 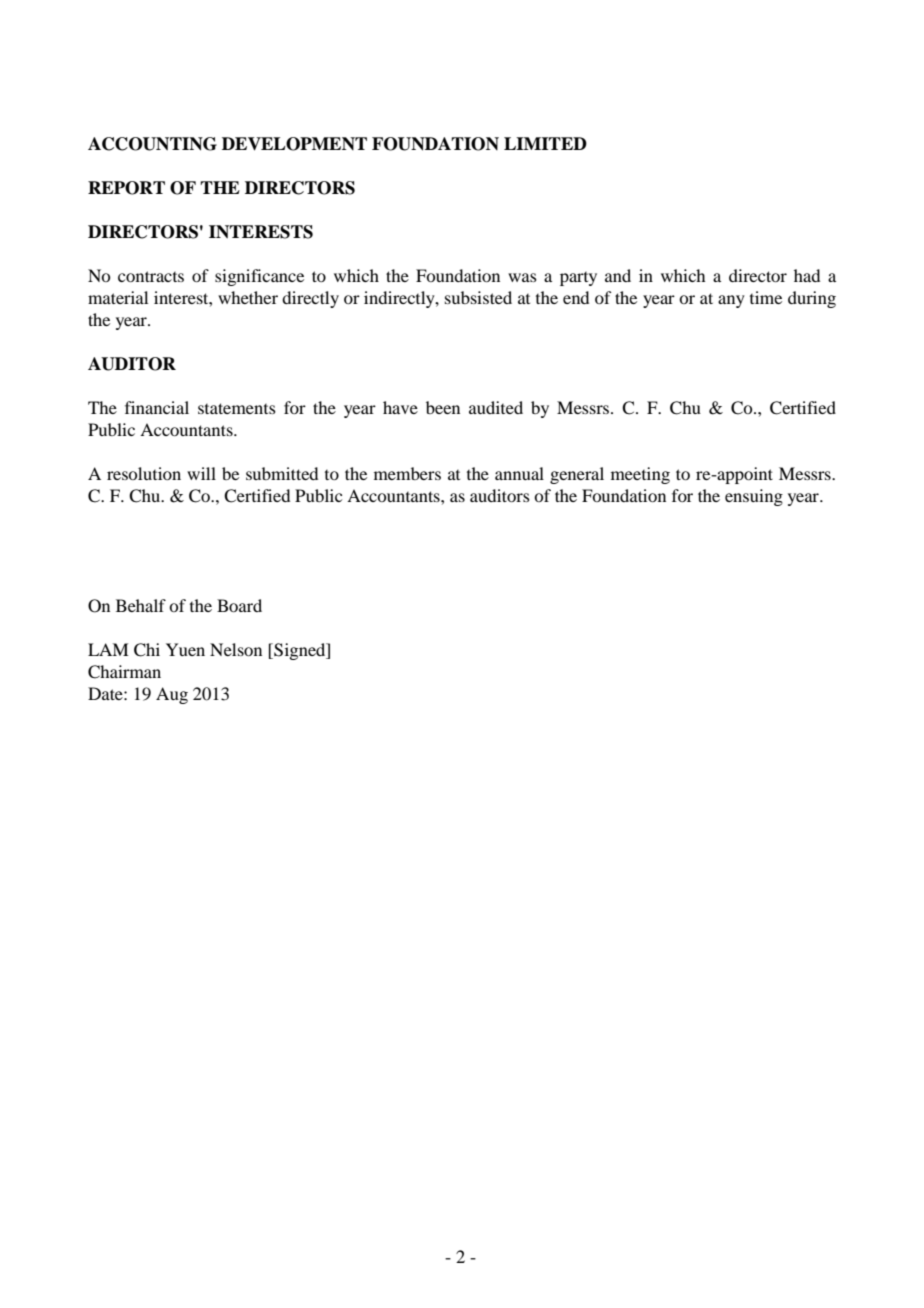 What do you see at coordinates (407, 473) in the screenshot?
I see `members` at bounding box center [407, 473].
